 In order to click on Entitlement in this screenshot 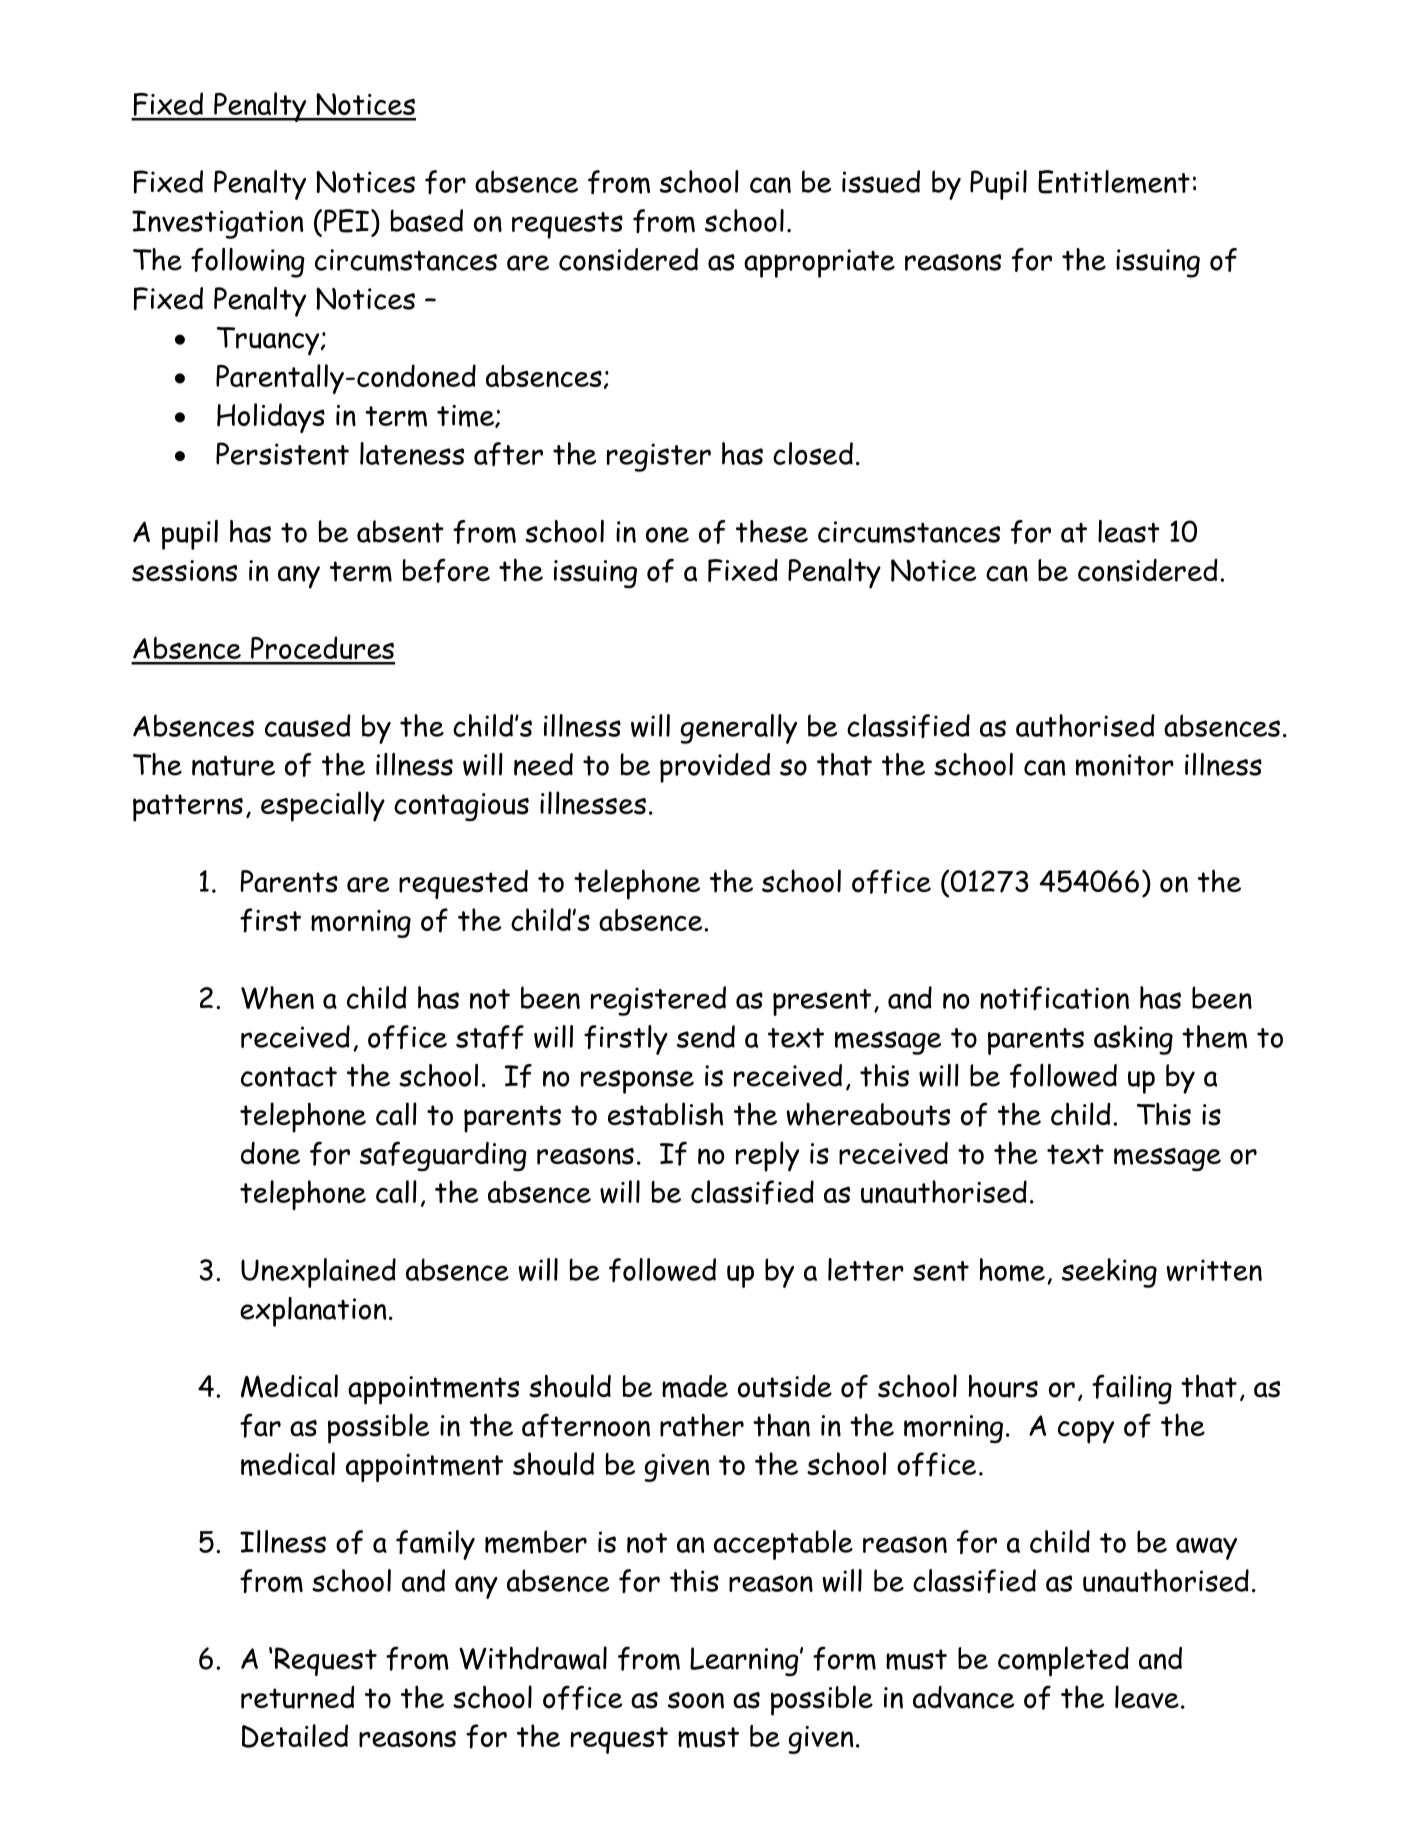, I will do `click(1114, 182)`.
